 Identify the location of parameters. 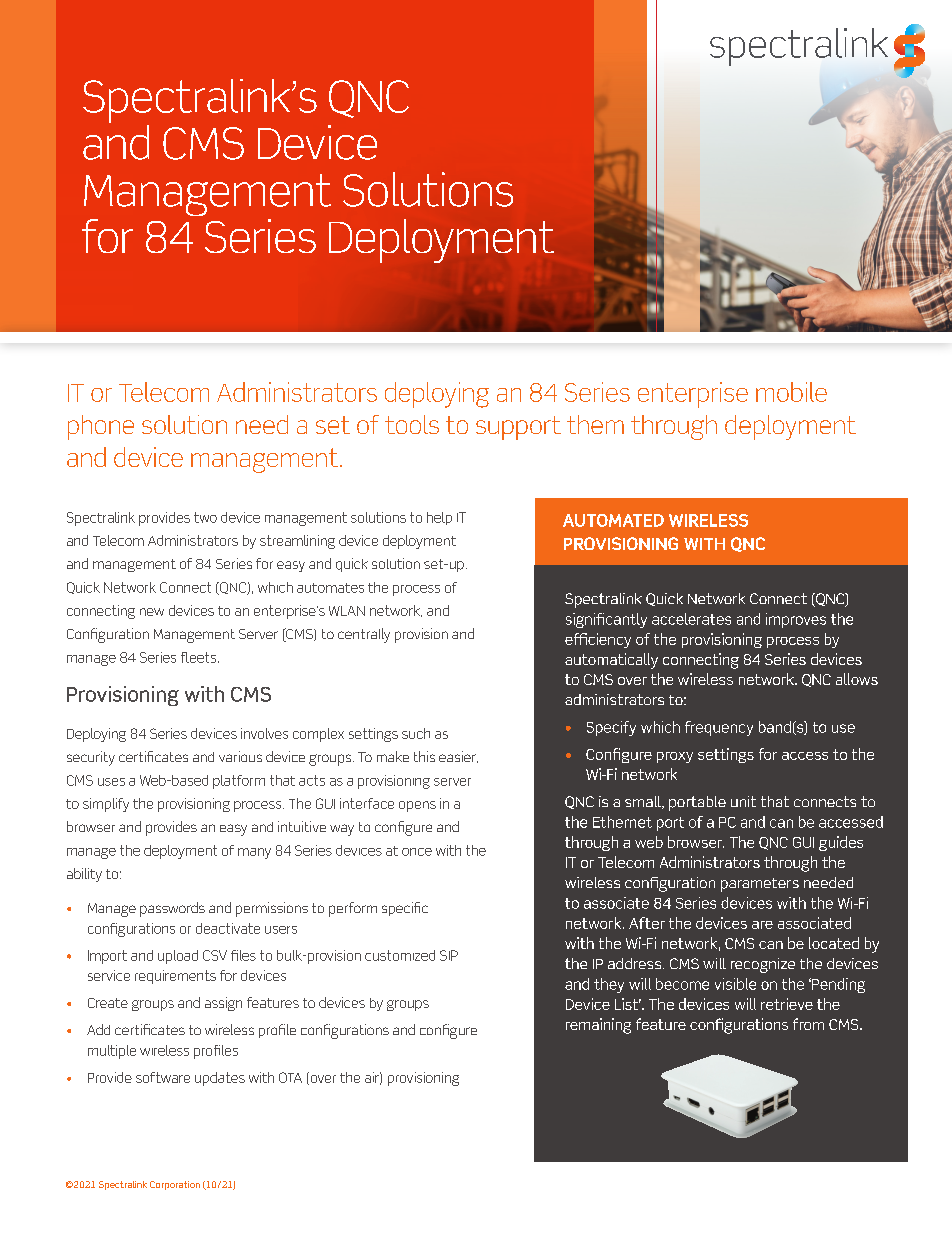
(760, 885).
